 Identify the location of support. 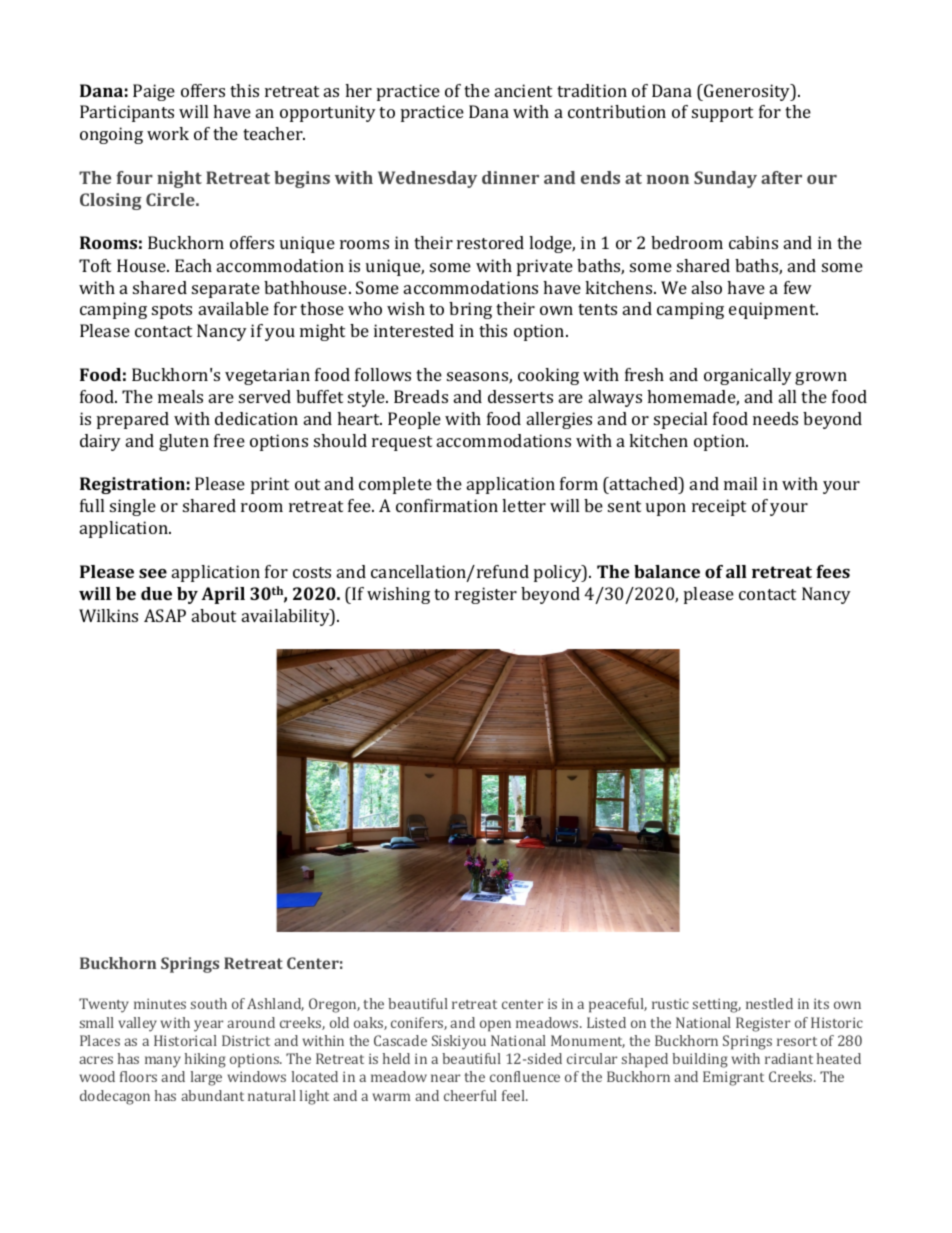
(722, 114).
